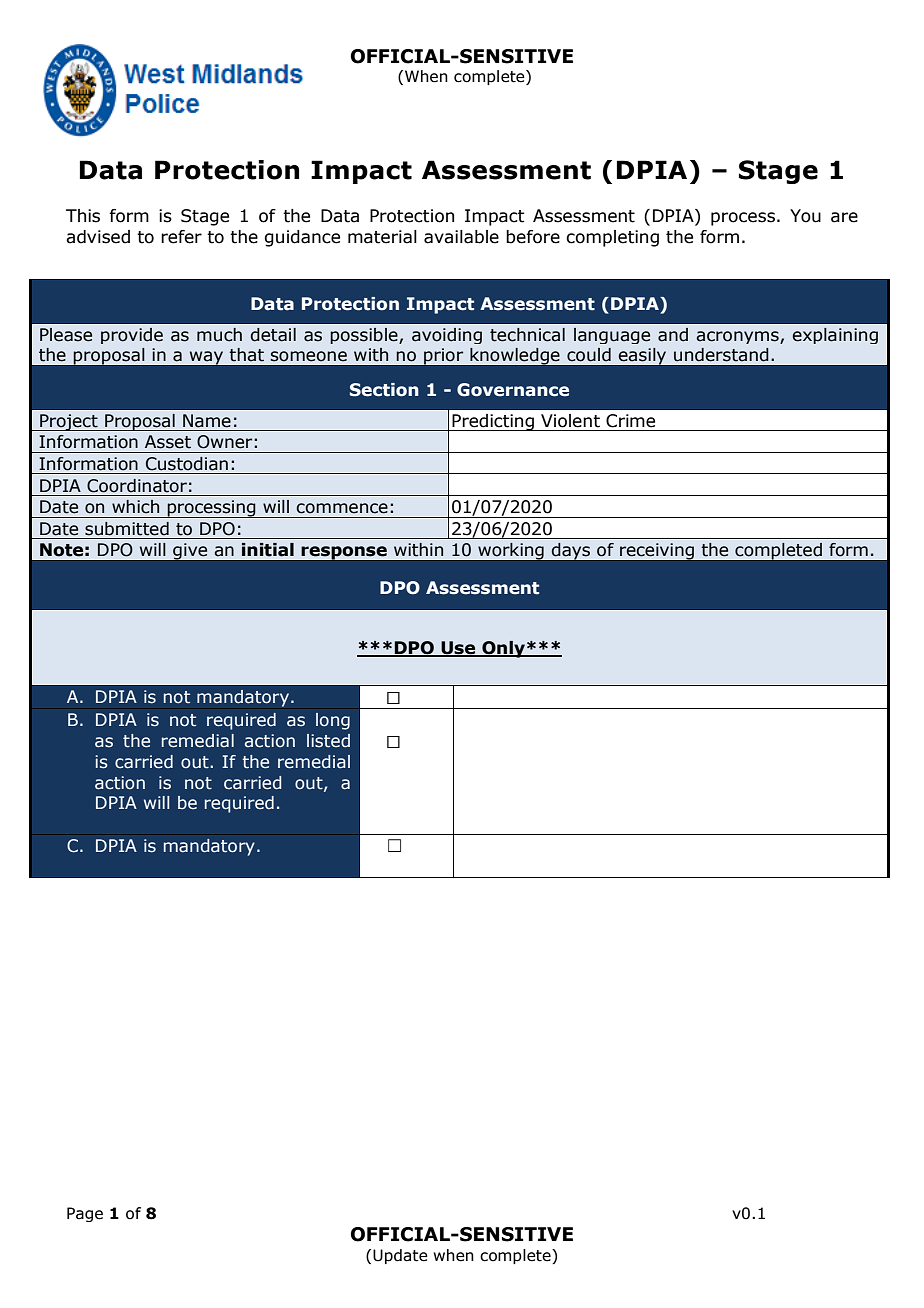 Image resolution: width=924 pixels, height=1308 pixels. Describe the element at coordinates (328, 741) in the page. I see `listed` at that location.
